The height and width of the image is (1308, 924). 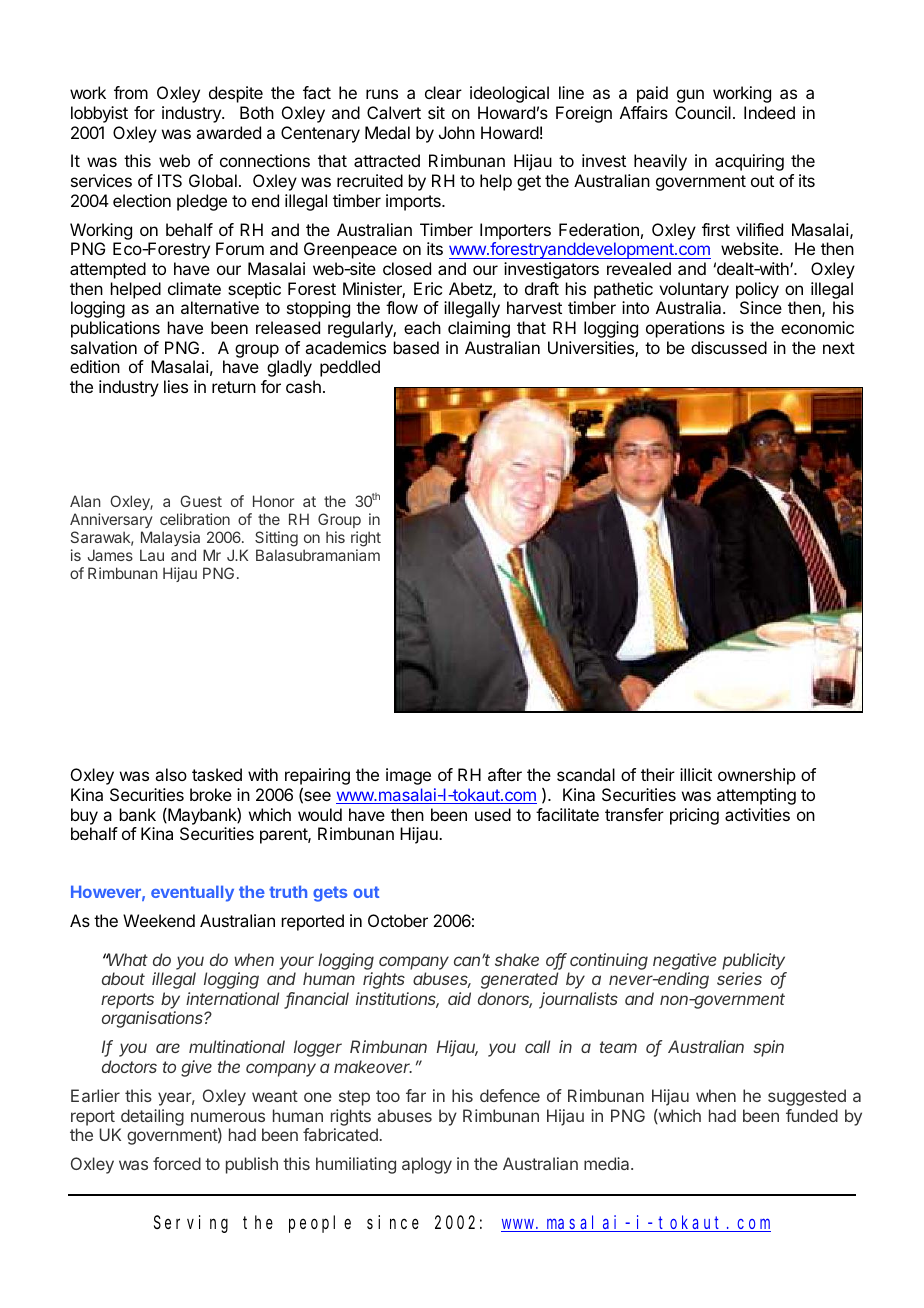 I want to click on broke, so click(x=211, y=794).
